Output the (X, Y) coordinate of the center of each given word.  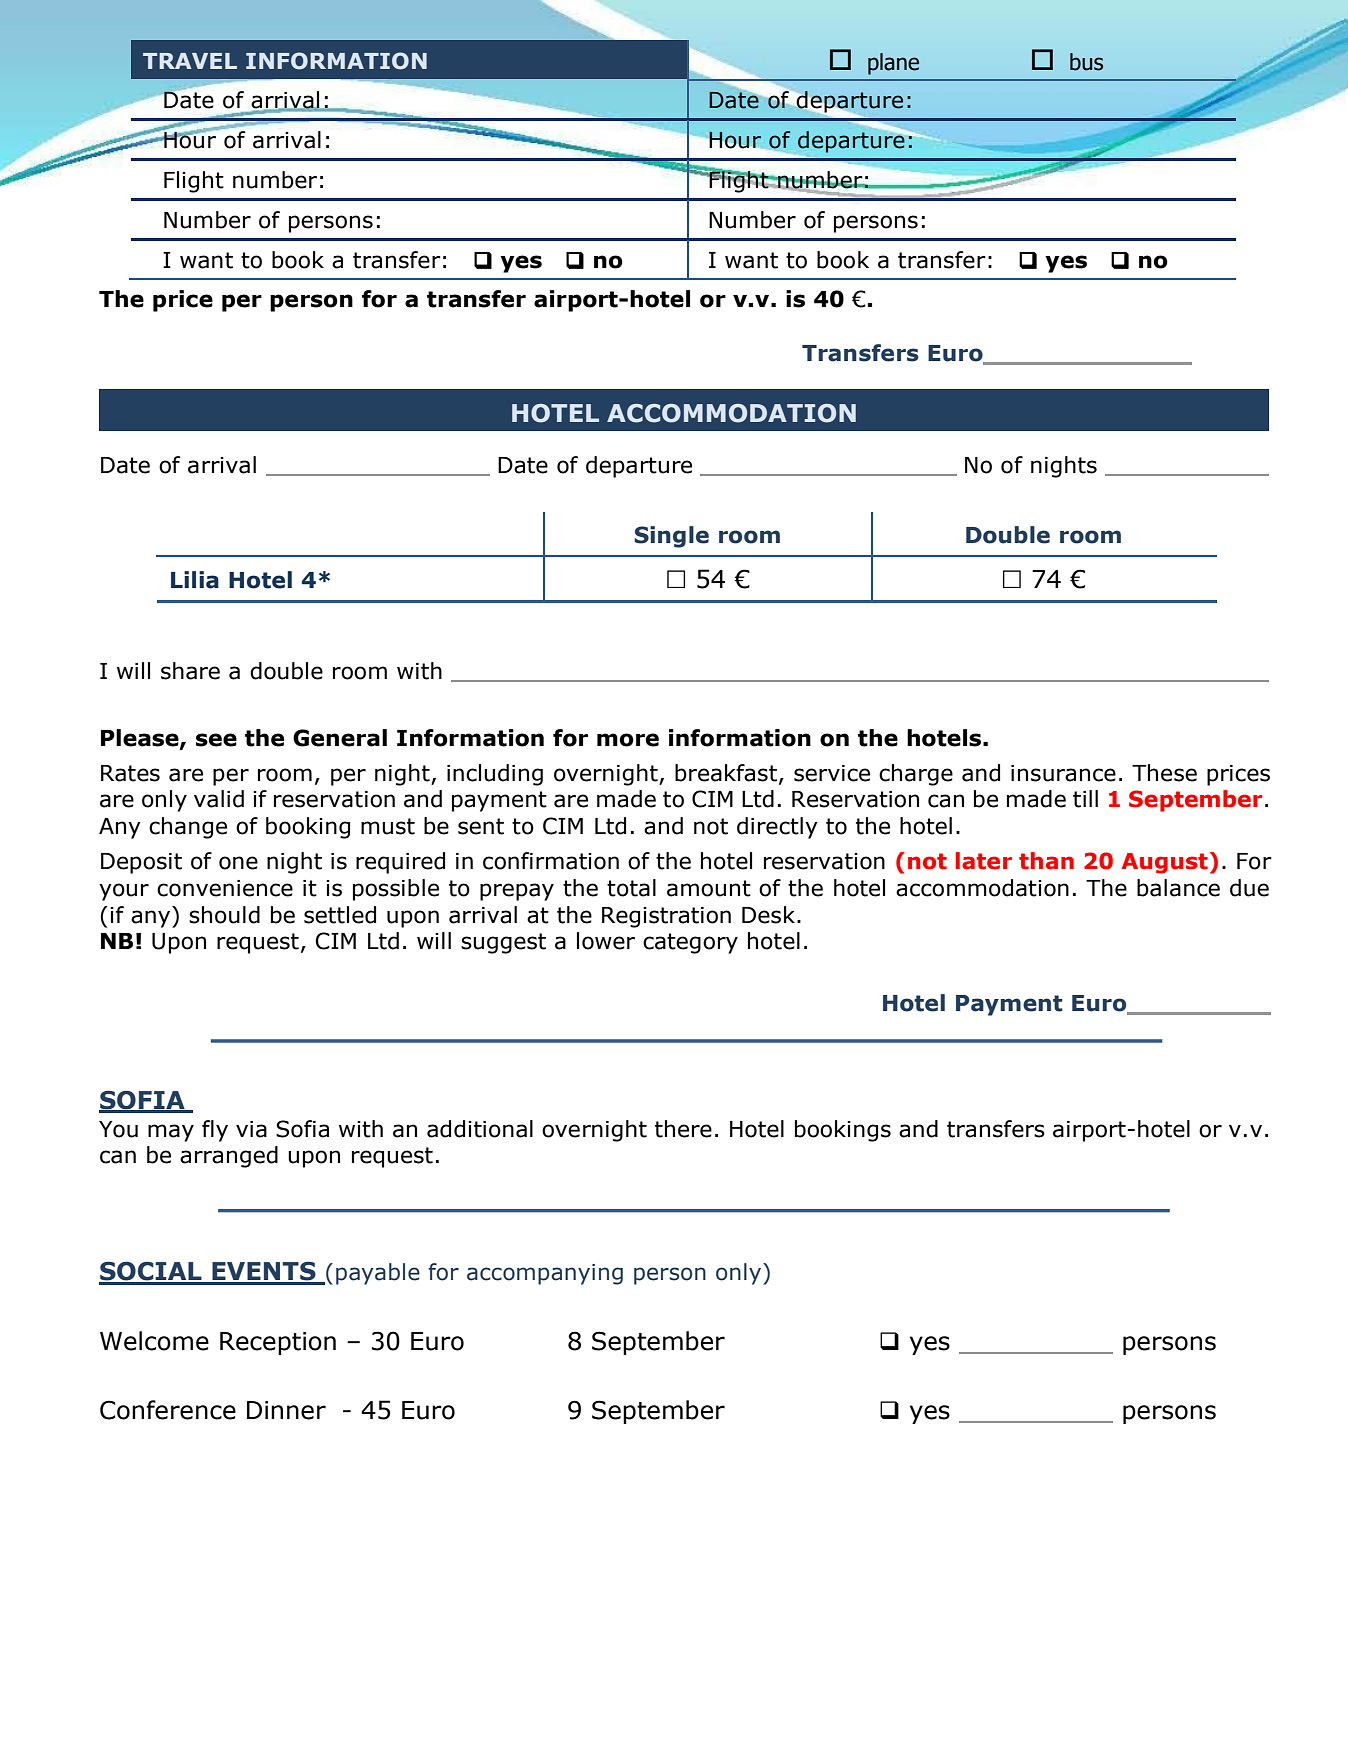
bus (1086, 62)
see (216, 740)
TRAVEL (190, 61)
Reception (278, 1343)
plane (893, 64)
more (628, 740)
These (1164, 773)
